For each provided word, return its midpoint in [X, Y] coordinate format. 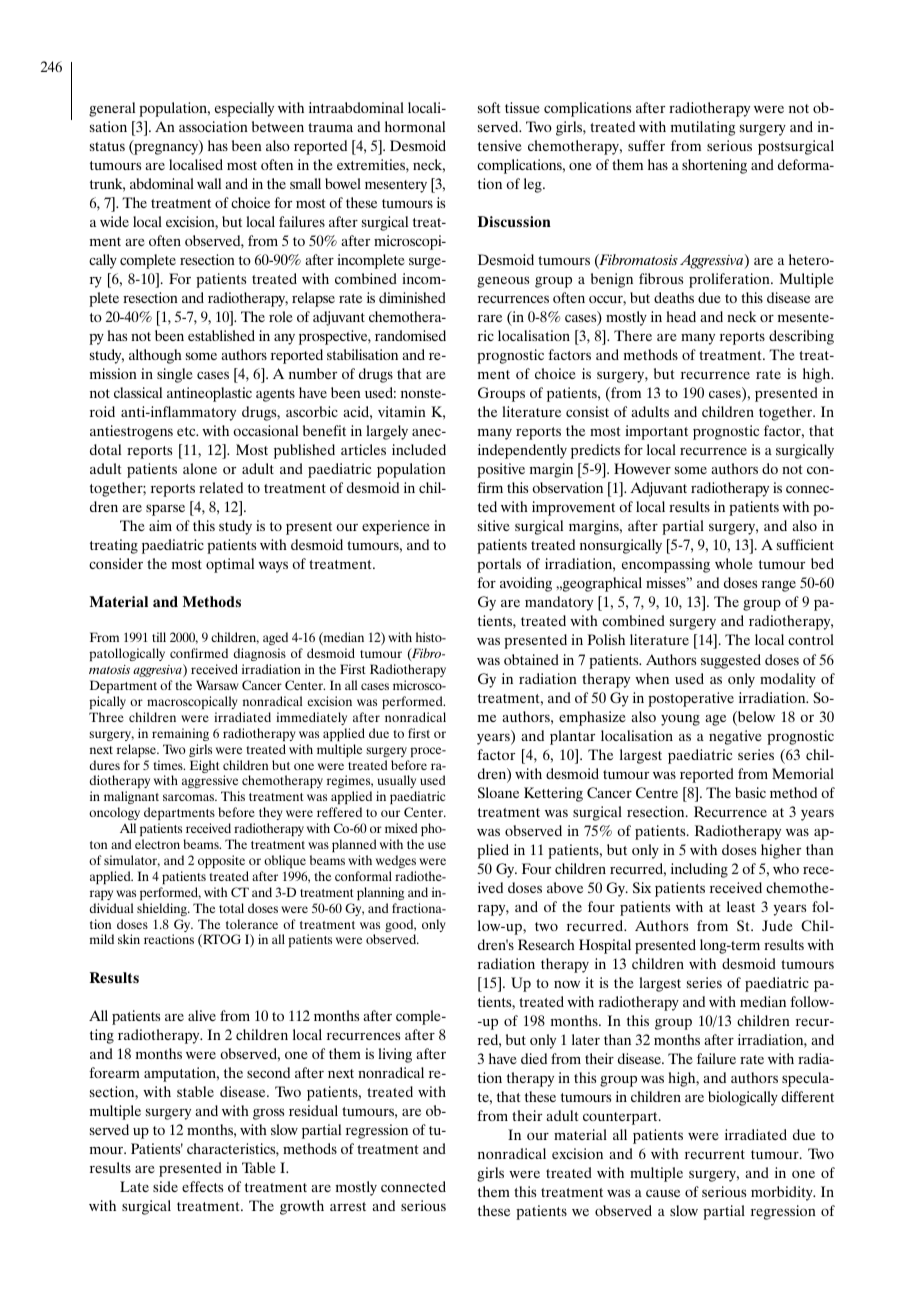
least [741, 906]
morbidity [783, 1193]
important [656, 432]
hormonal [415, 126]
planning [380, 893]
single [175, 375]
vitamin [402, 411]
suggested [731, 661]
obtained [531, 659]
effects [202, 1186]
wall [209, 183]
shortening [714, 166]
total [231, 908]
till [159, 637]
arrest [348, 1206]
